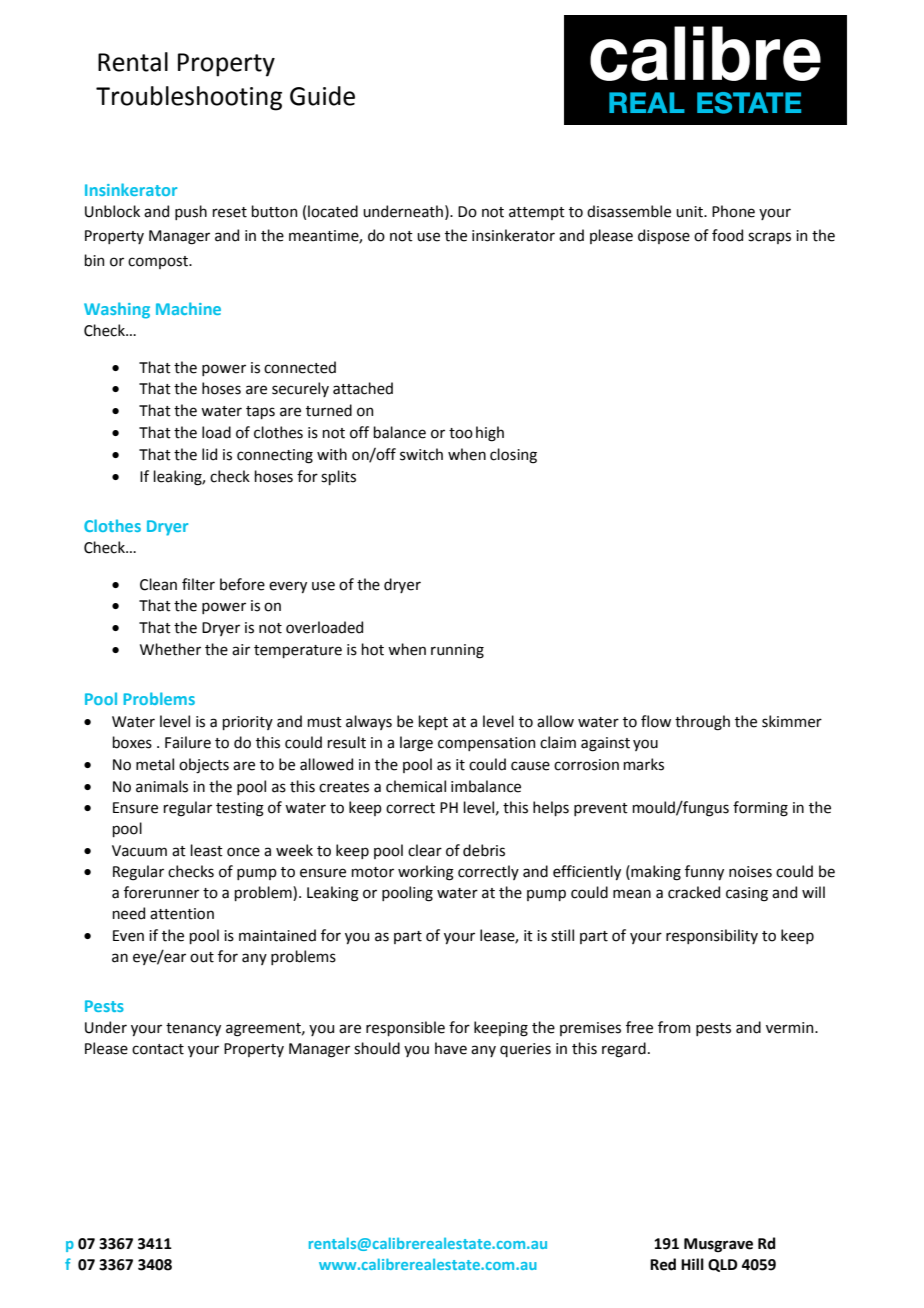  I want to click on Phone, so click(733, 211).
